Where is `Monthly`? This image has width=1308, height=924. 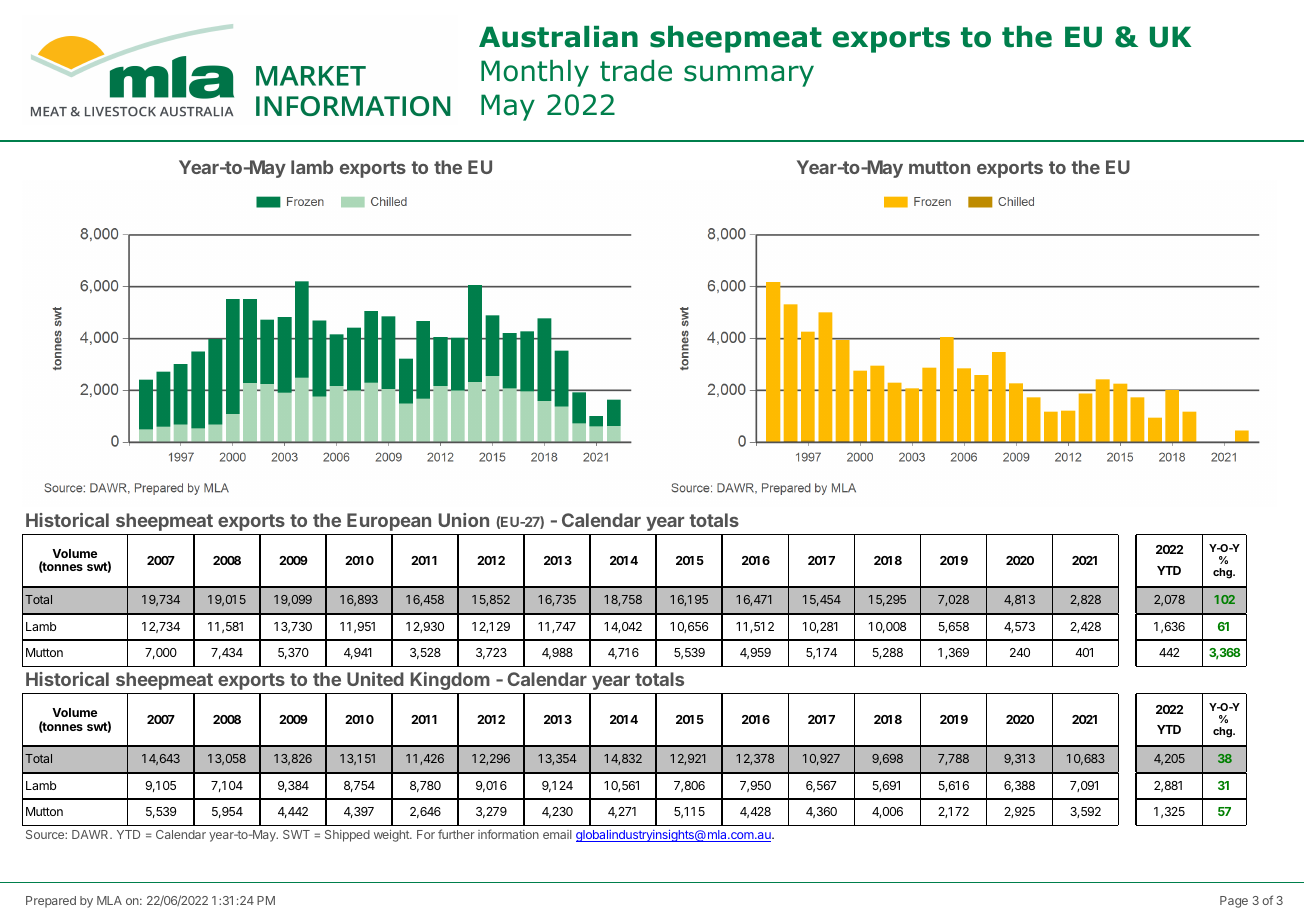
Monthly is located at coordinates (535, 73).
